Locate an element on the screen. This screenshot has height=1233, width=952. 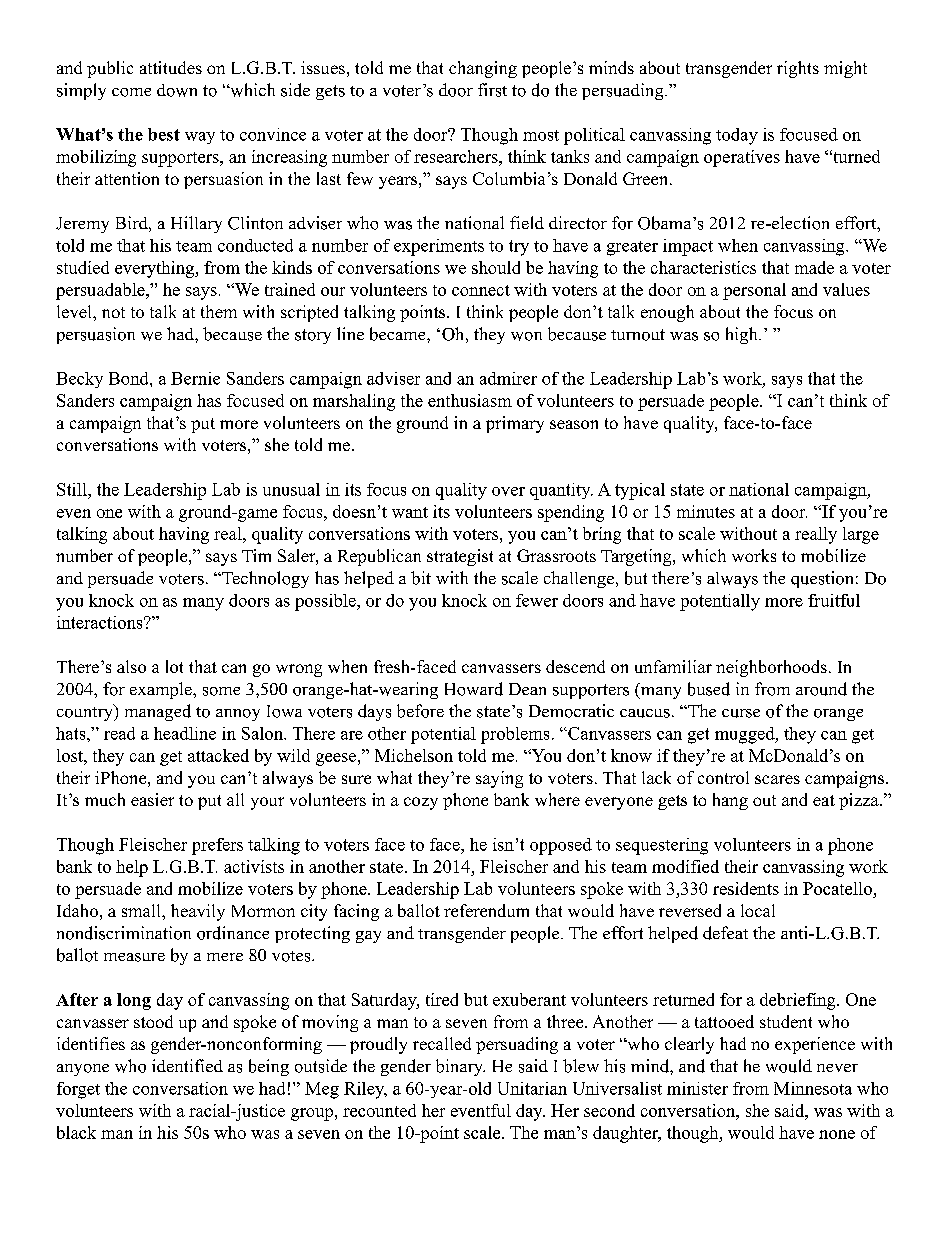
first is located at coordinates (492, 90).
